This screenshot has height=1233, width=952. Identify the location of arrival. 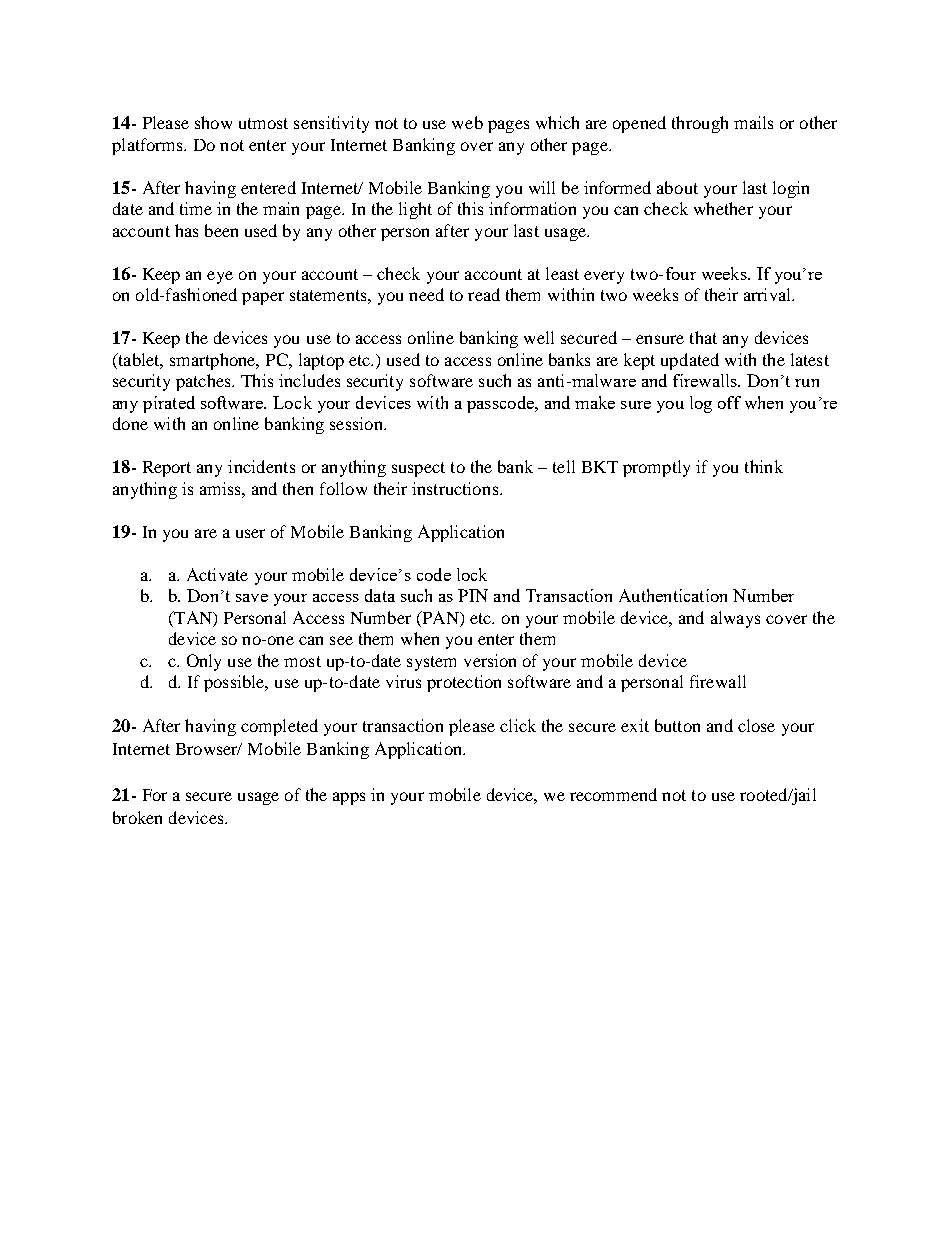
(768, 294).
